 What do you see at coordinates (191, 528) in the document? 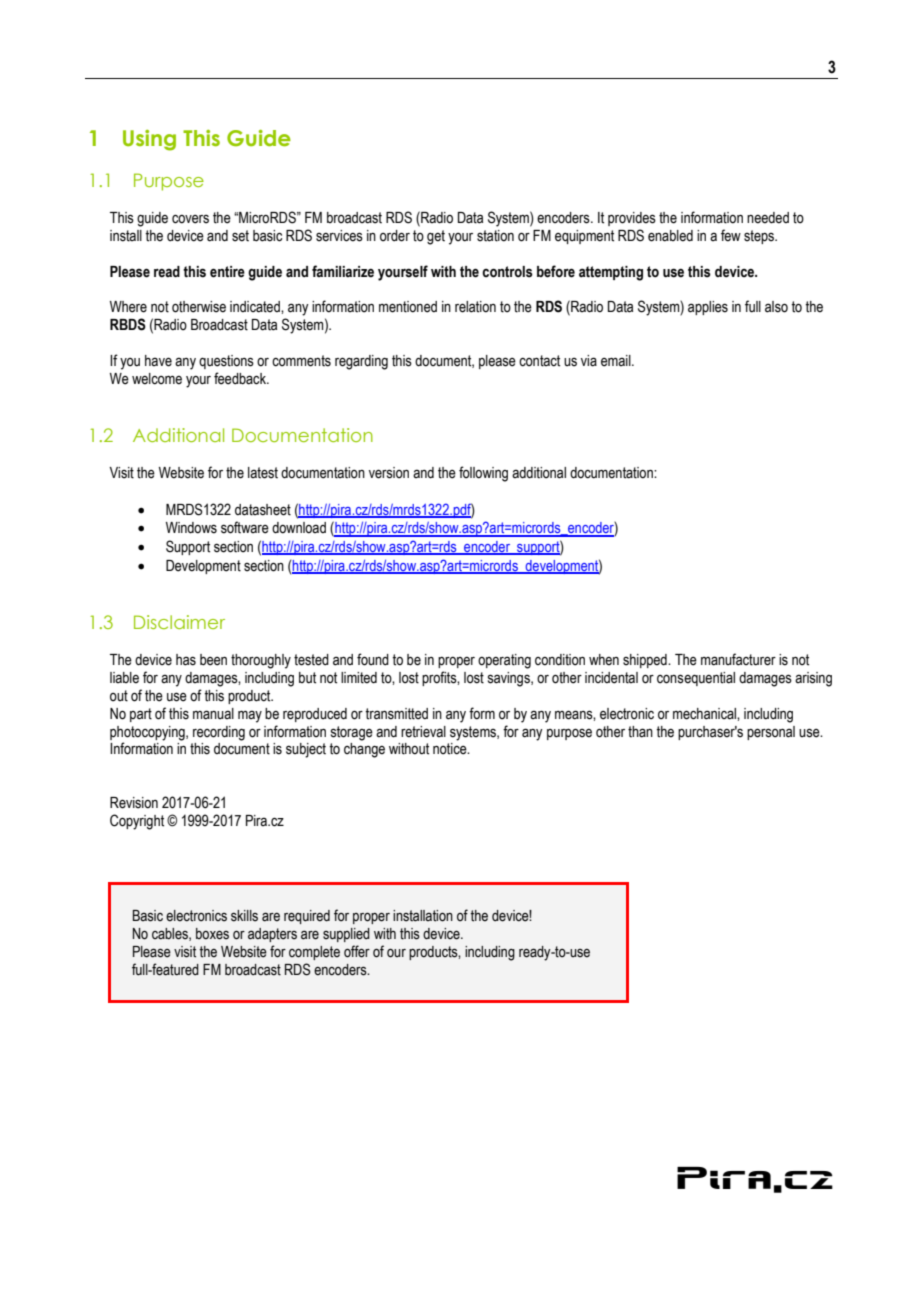
I see `Windows` at bounding box center [191, 528].
